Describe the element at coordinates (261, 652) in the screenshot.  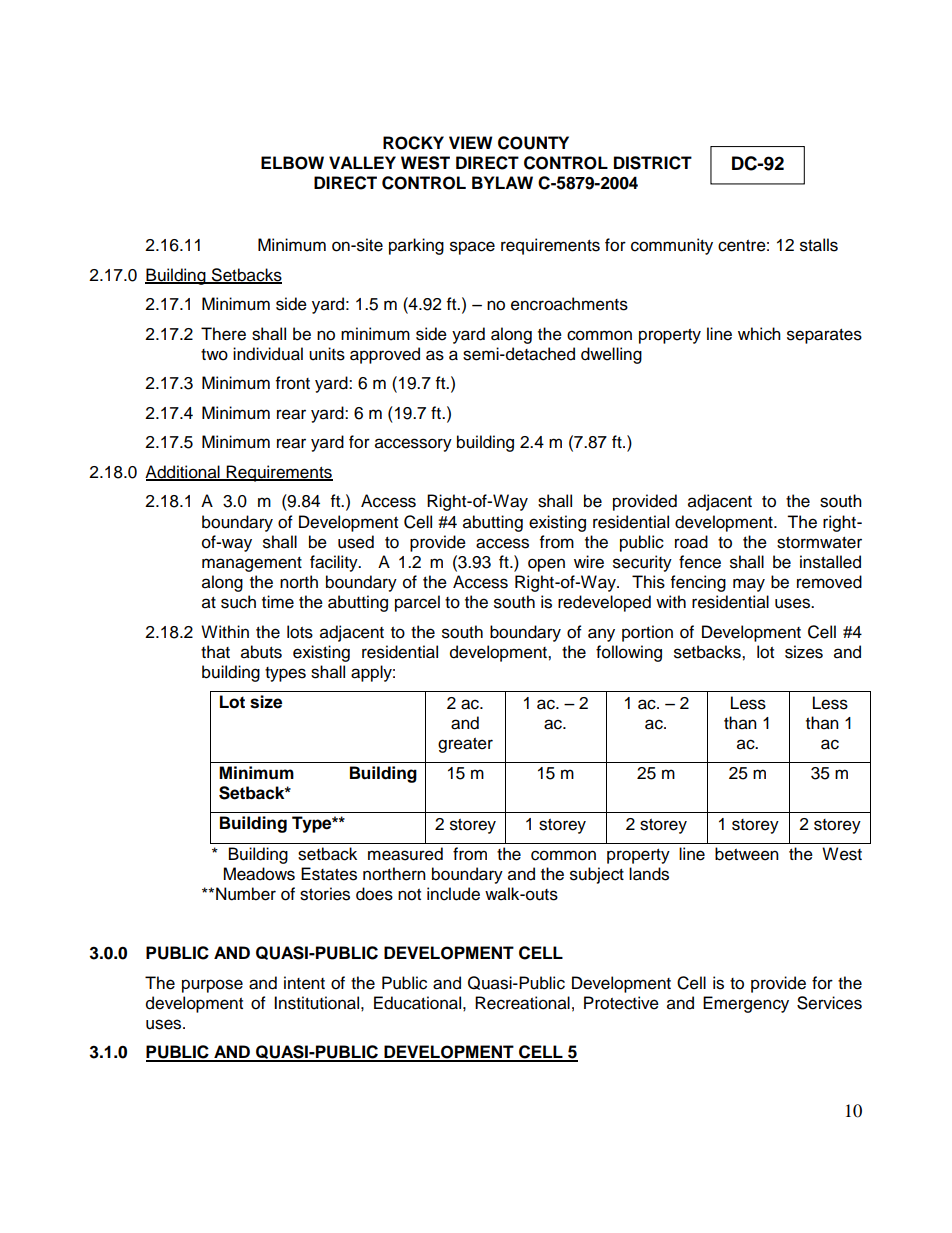
I see `abuts` at that location.
